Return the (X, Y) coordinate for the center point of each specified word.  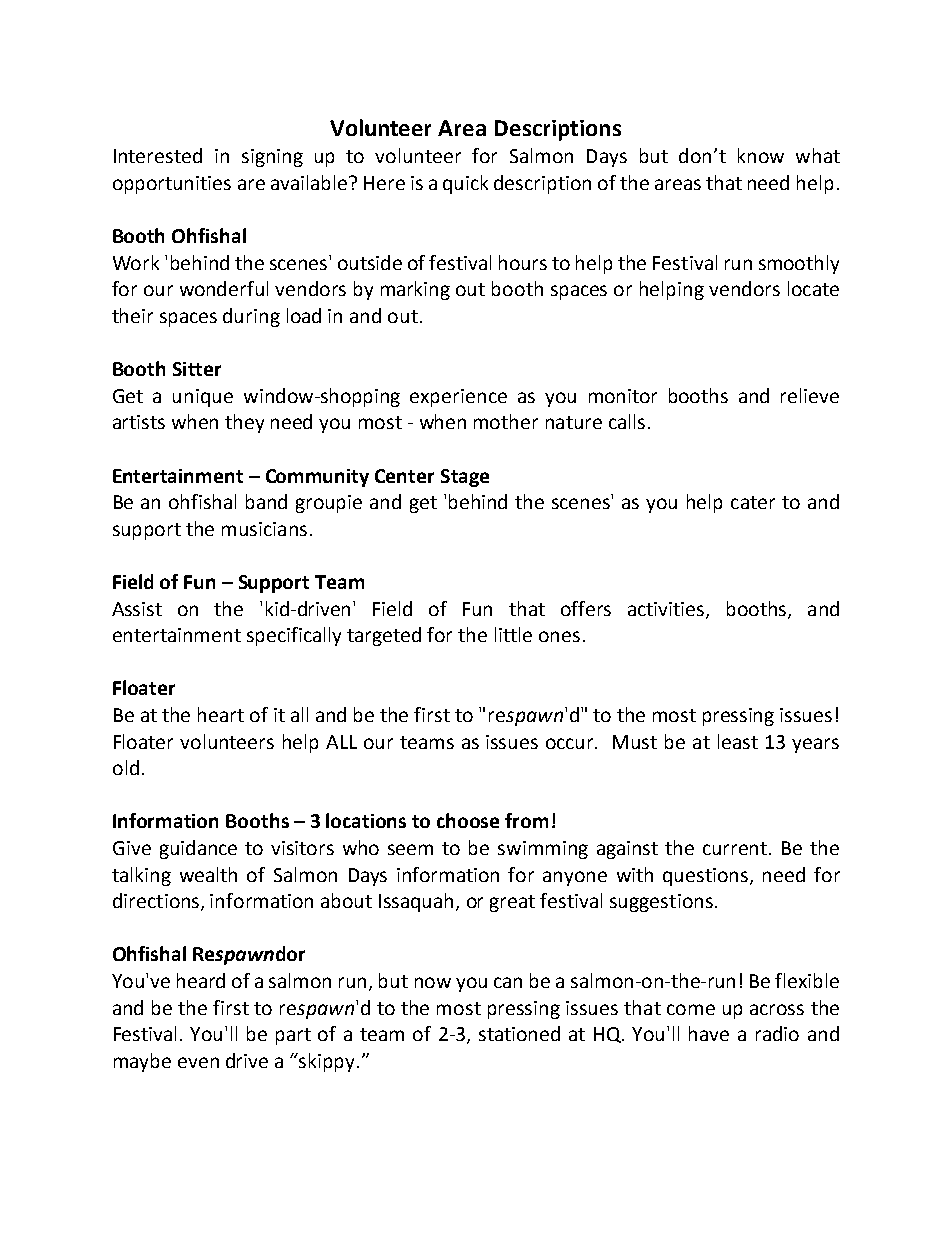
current (736, 848)
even (198, 1062)
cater (753, 502)
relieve (810, 395)
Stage (465, 478)
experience (458, 398)
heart (221, 714)
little (513, 634)
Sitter (197, 369)
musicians (264, 529)
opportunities (172, 185)
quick (465, 184)
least (738, 741)
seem (410, 849)
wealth (208, 874)
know (761, 155)
